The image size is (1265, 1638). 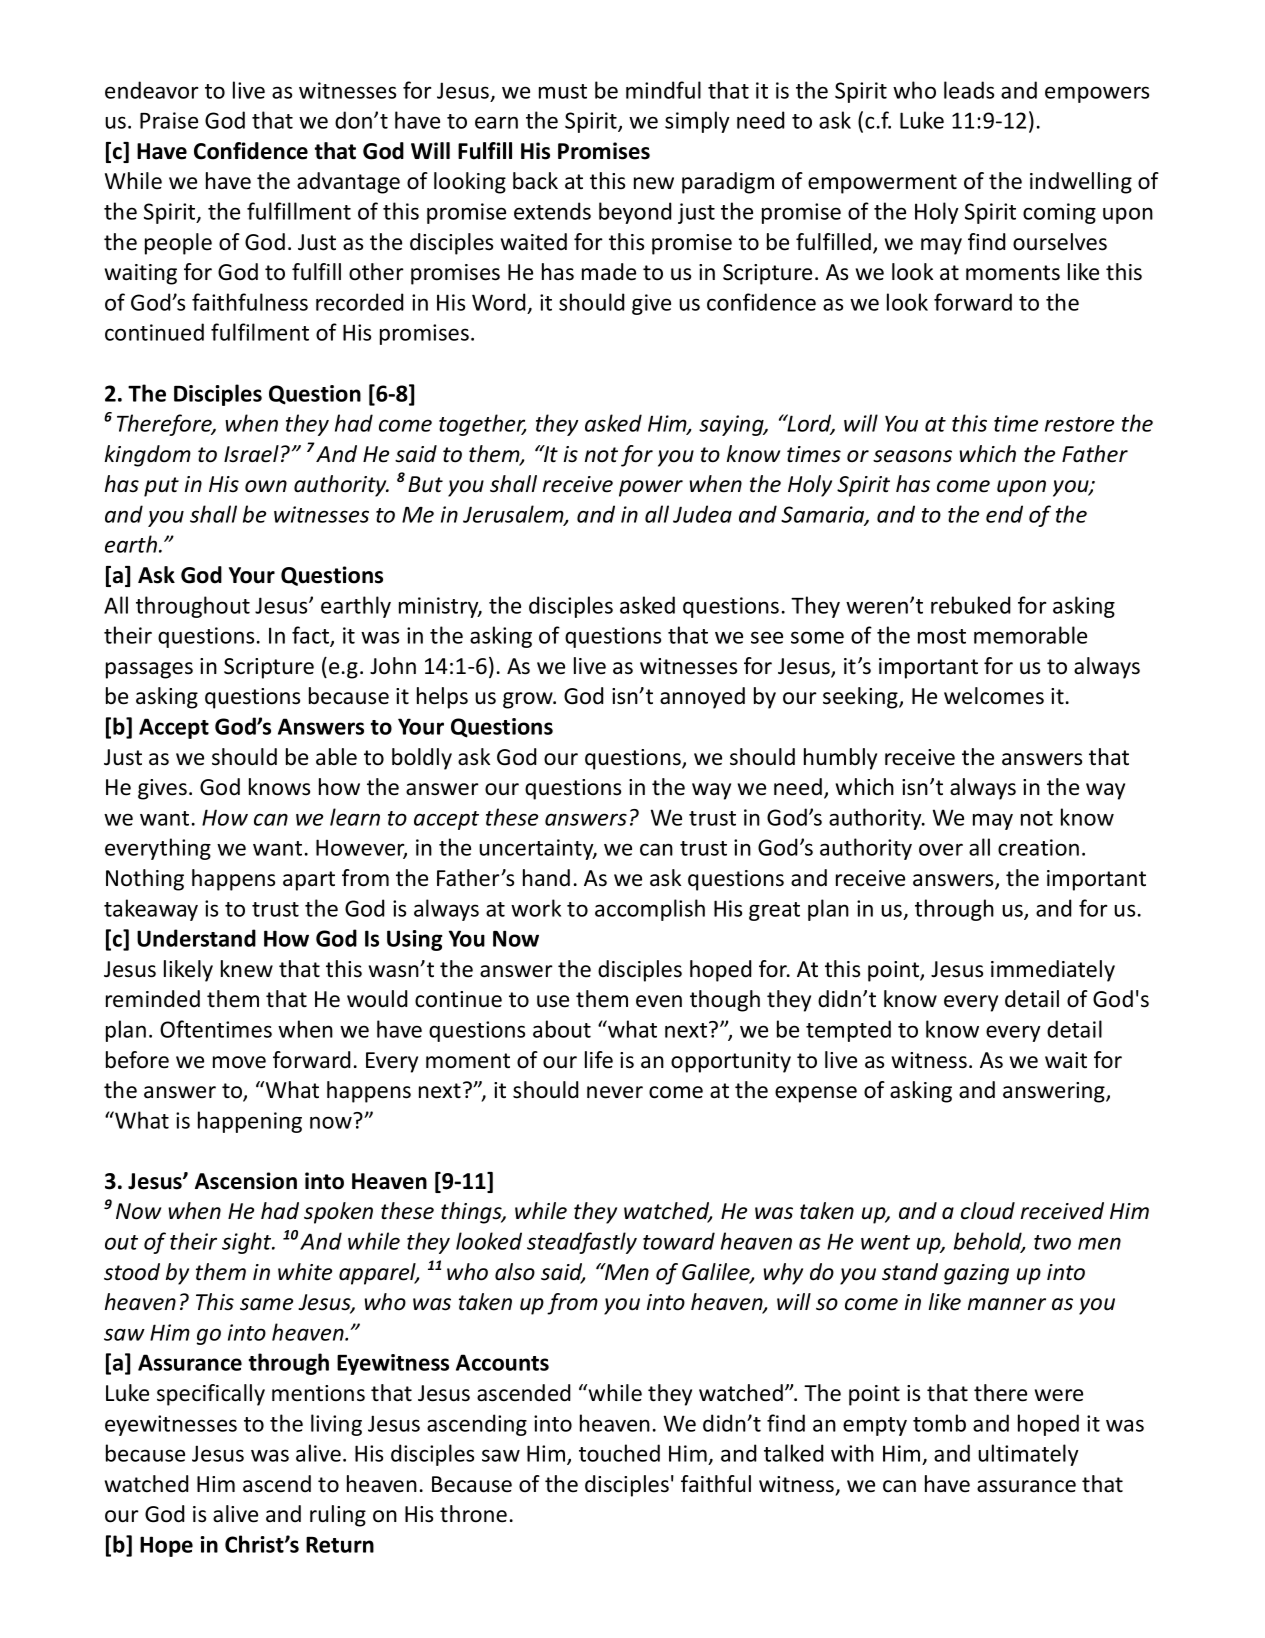 I want to click on apart, so click(x=309, y=881).
